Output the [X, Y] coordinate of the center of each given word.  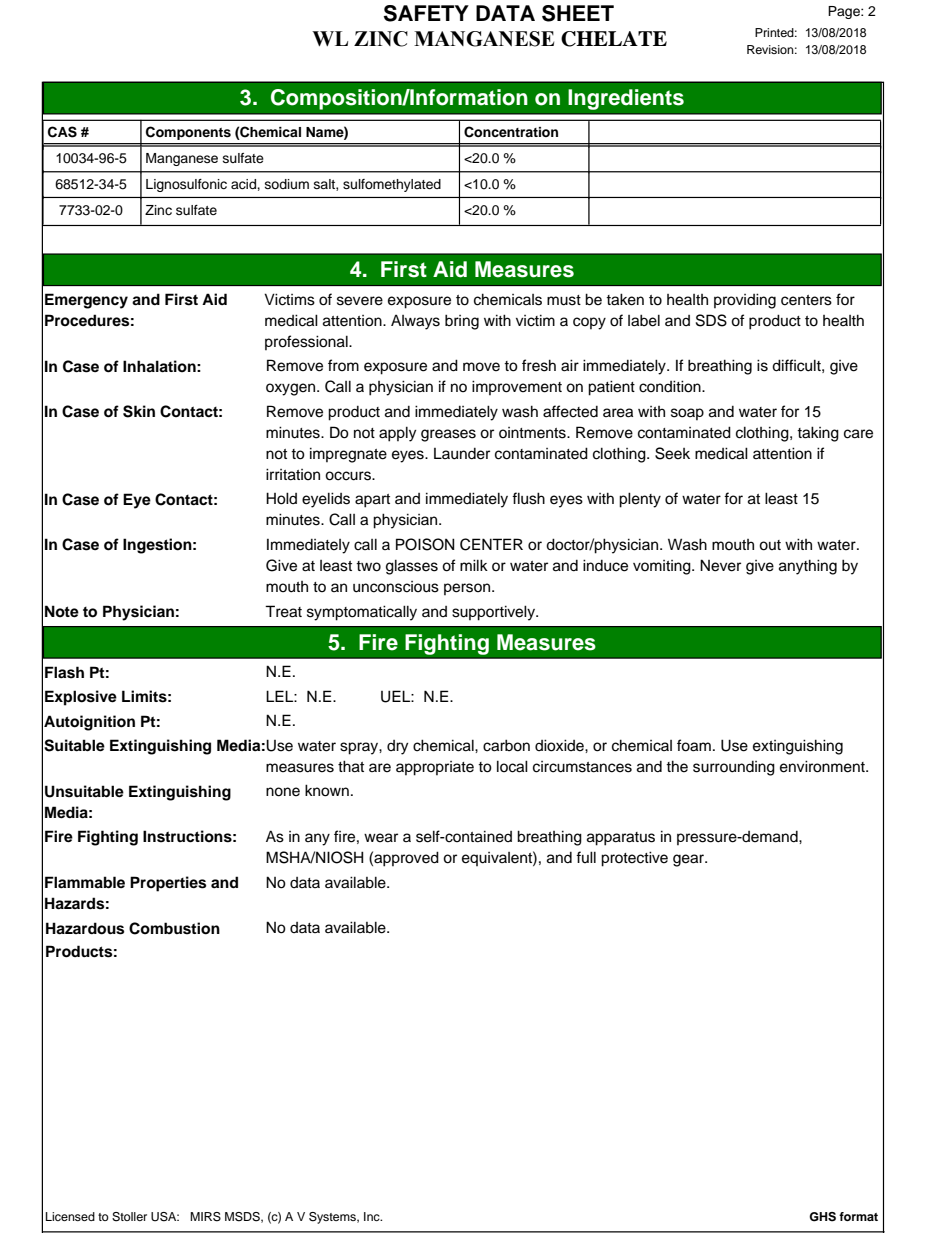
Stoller [129, 1217]
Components [188, 133]
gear [690, 860]
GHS [822, 1217]
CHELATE [614, 39]
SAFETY [426, 13]
